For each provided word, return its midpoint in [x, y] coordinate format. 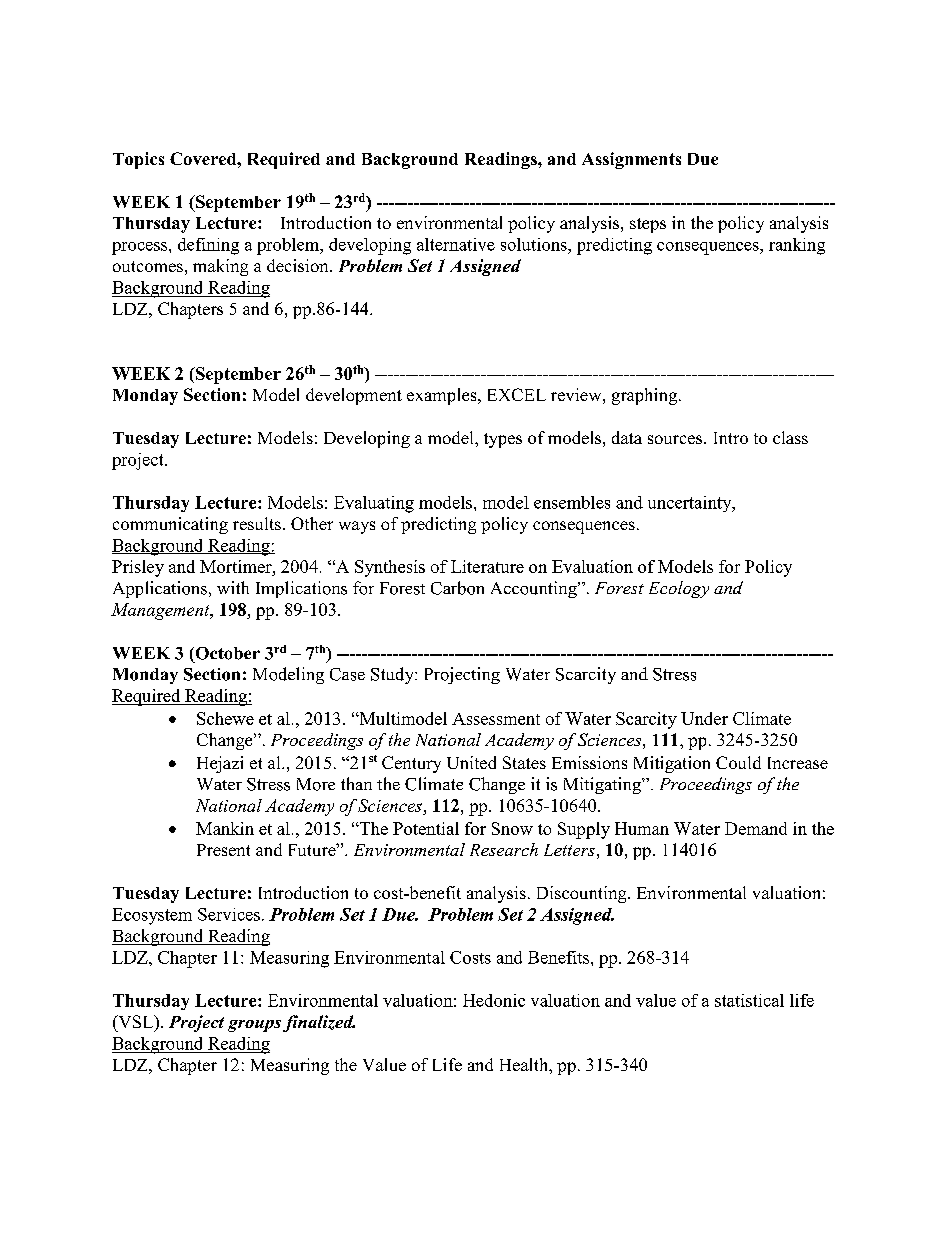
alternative [456, 244]
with [233, 587]
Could [738, 762]
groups [256, 1026]
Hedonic [494, 1000]
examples [443, 396]
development [354, 396]
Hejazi [220, 764]
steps [648, 225]
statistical [749, 1000]
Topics [138, 160]
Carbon [457, 588]
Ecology [679, 589]
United [471, 762]
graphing [646, 396]
